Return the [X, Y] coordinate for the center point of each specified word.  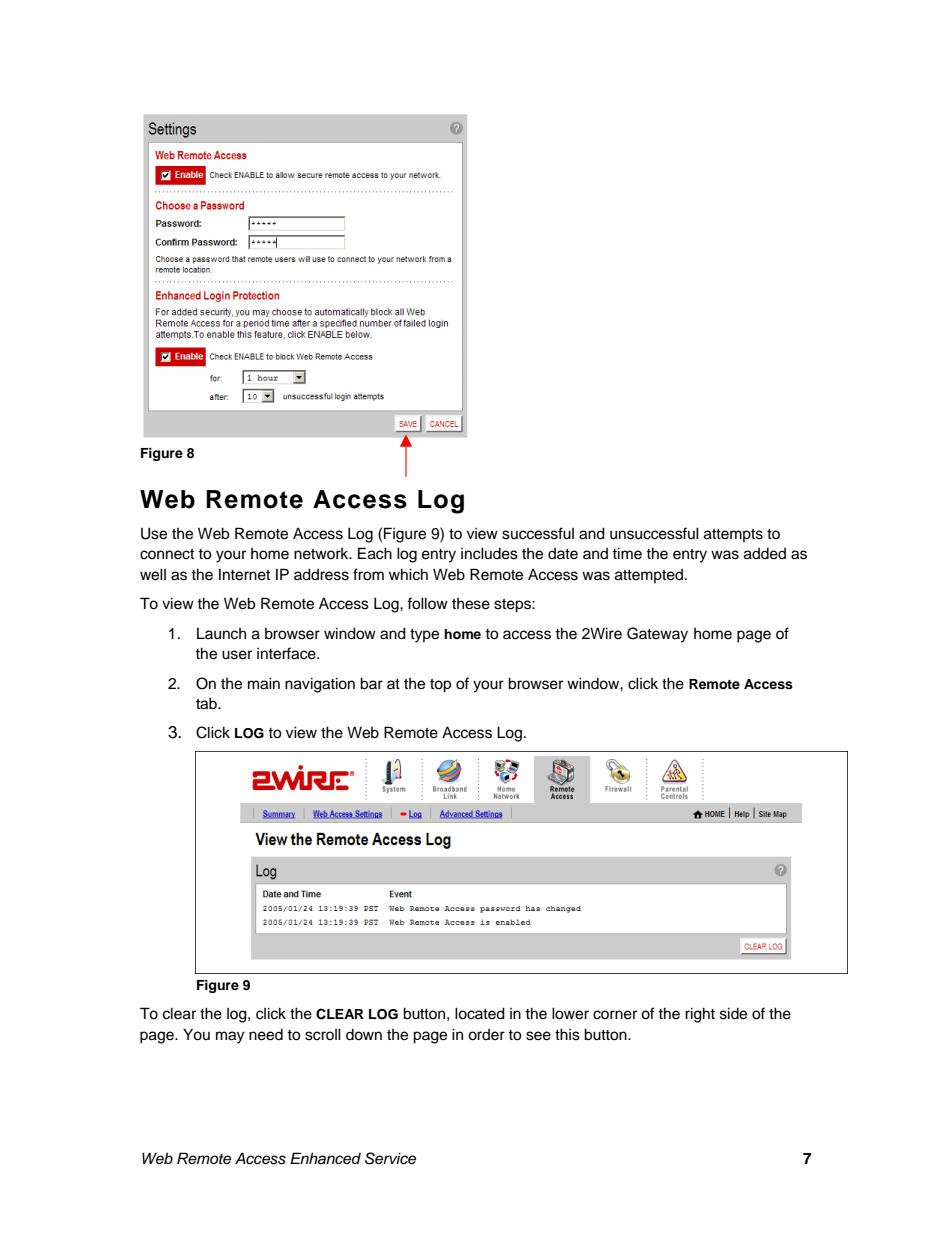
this [567, 1034]
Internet [244, 575]
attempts [733, 535]
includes [489, 553]
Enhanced [325, 1158]
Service [390, 1158]
